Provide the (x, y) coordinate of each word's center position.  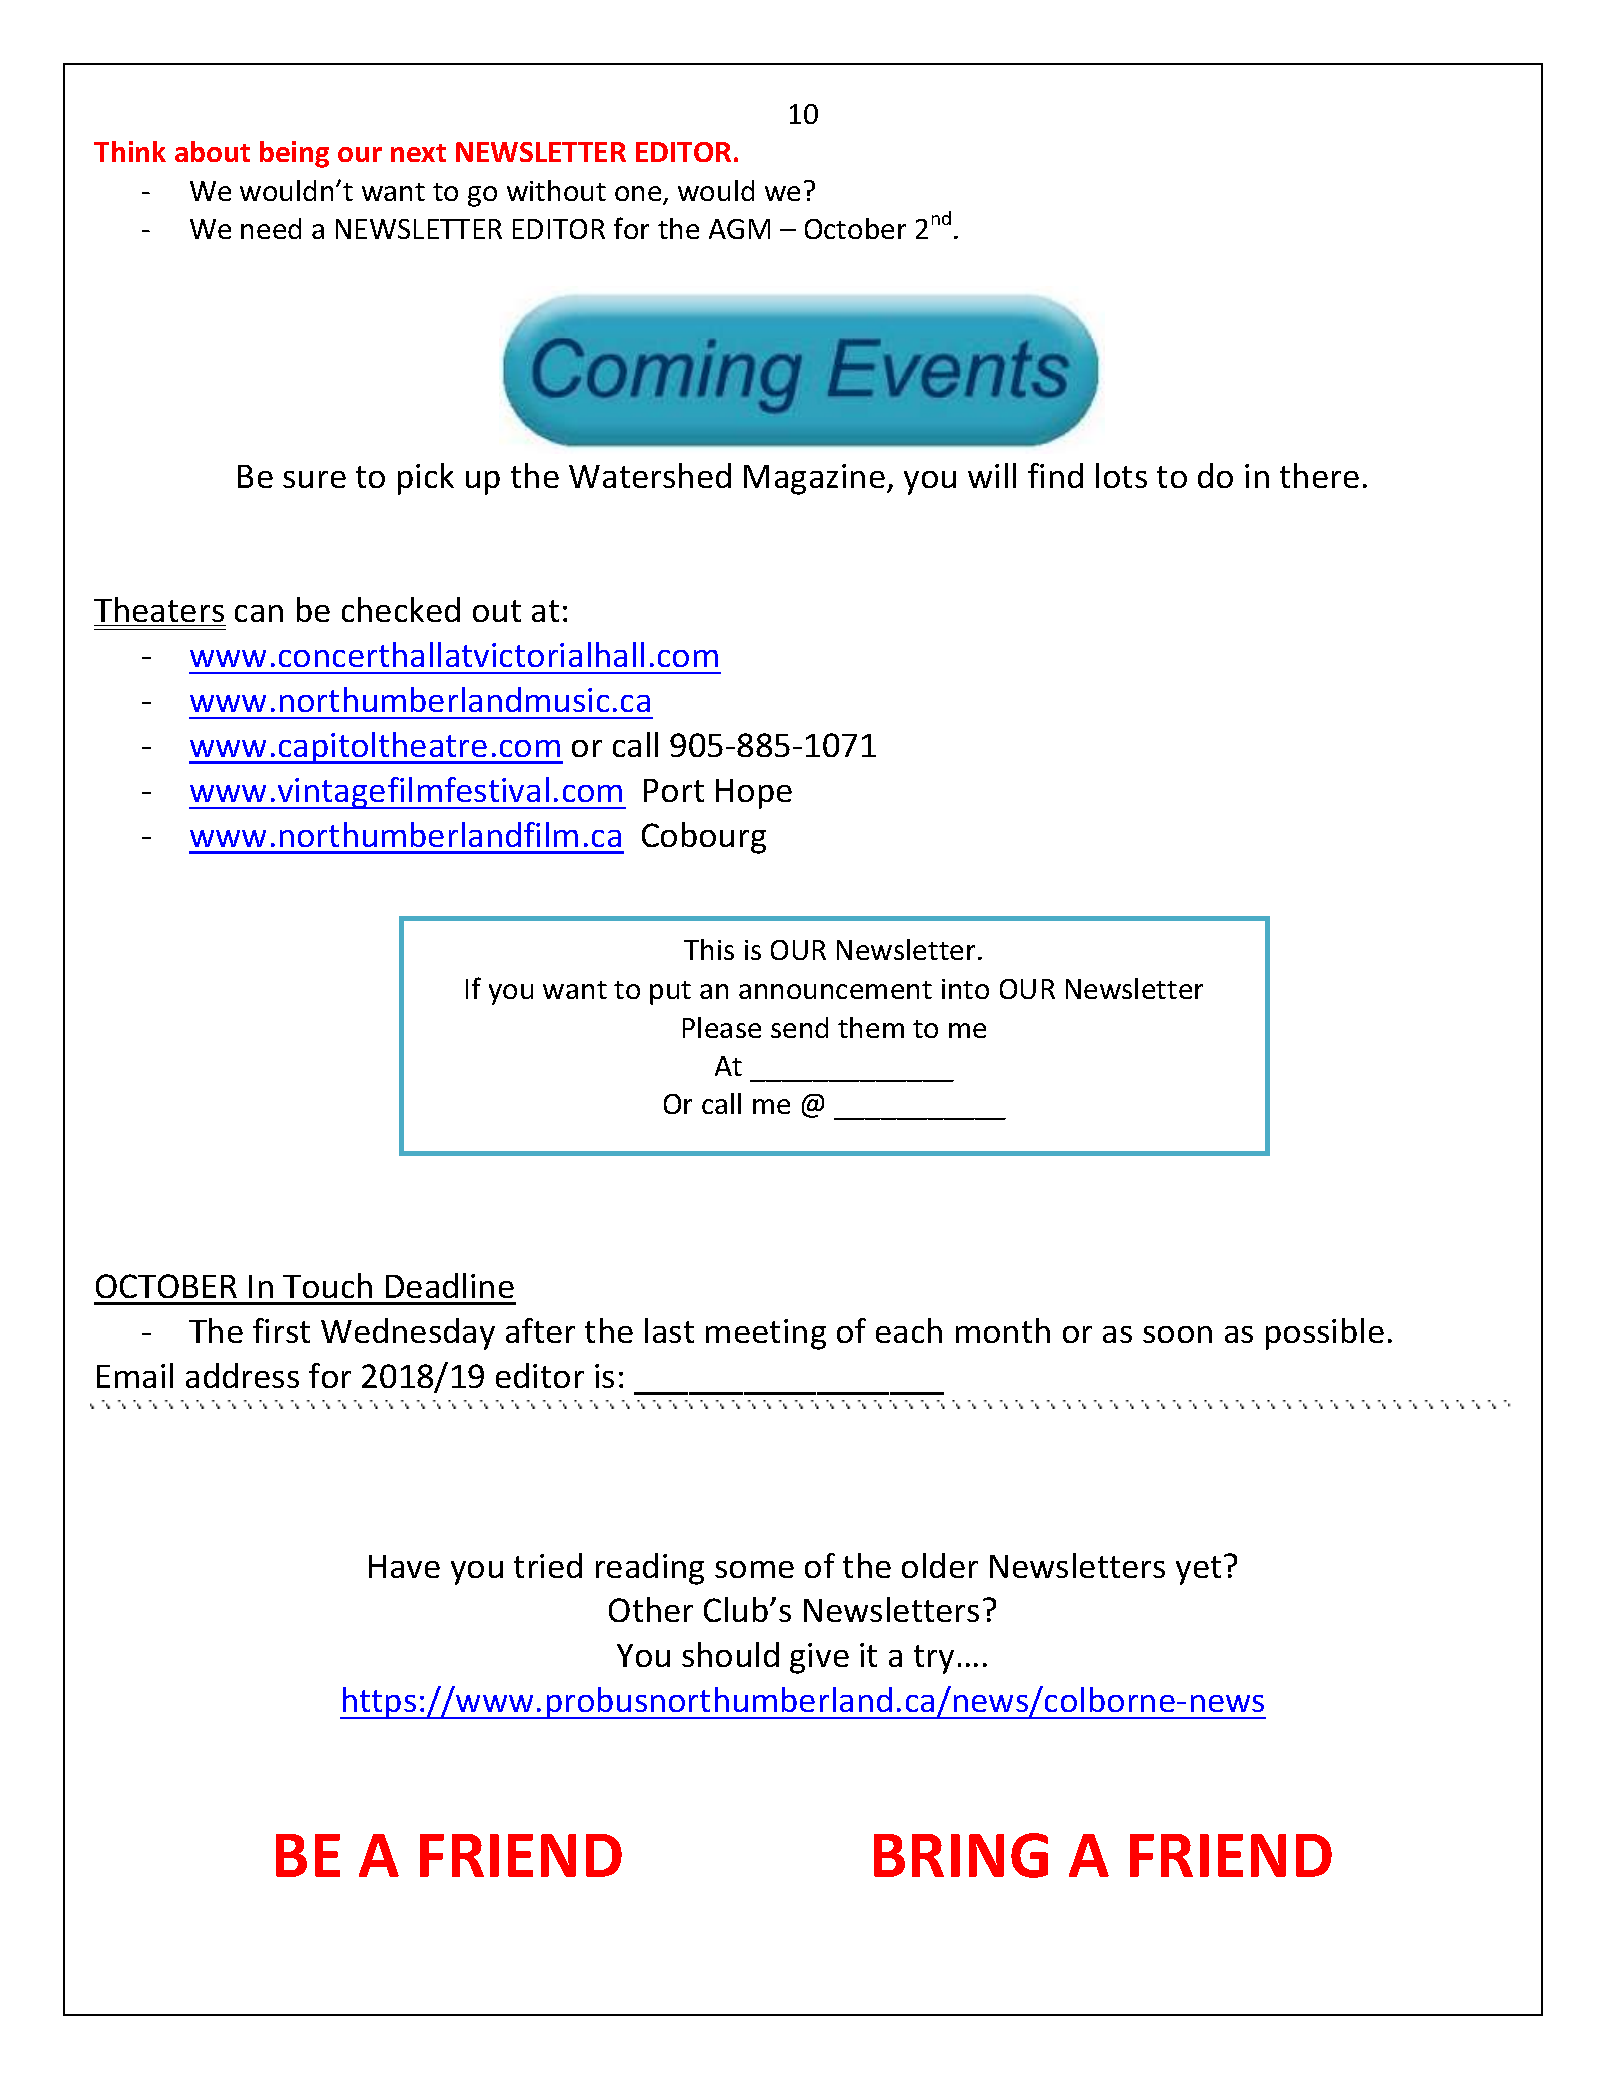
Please (722, 1027)
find (1055, 475)
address (242, 1375)
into (965, 989)
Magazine (814, 479)
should (730, 1654)
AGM (739, 229)
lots (1121, 475)
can (259, 613)
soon (1177, 1334)
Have (404, 1566)
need (271, 228)
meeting (766, 1334)
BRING (961, 1855)
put (670, 993)
